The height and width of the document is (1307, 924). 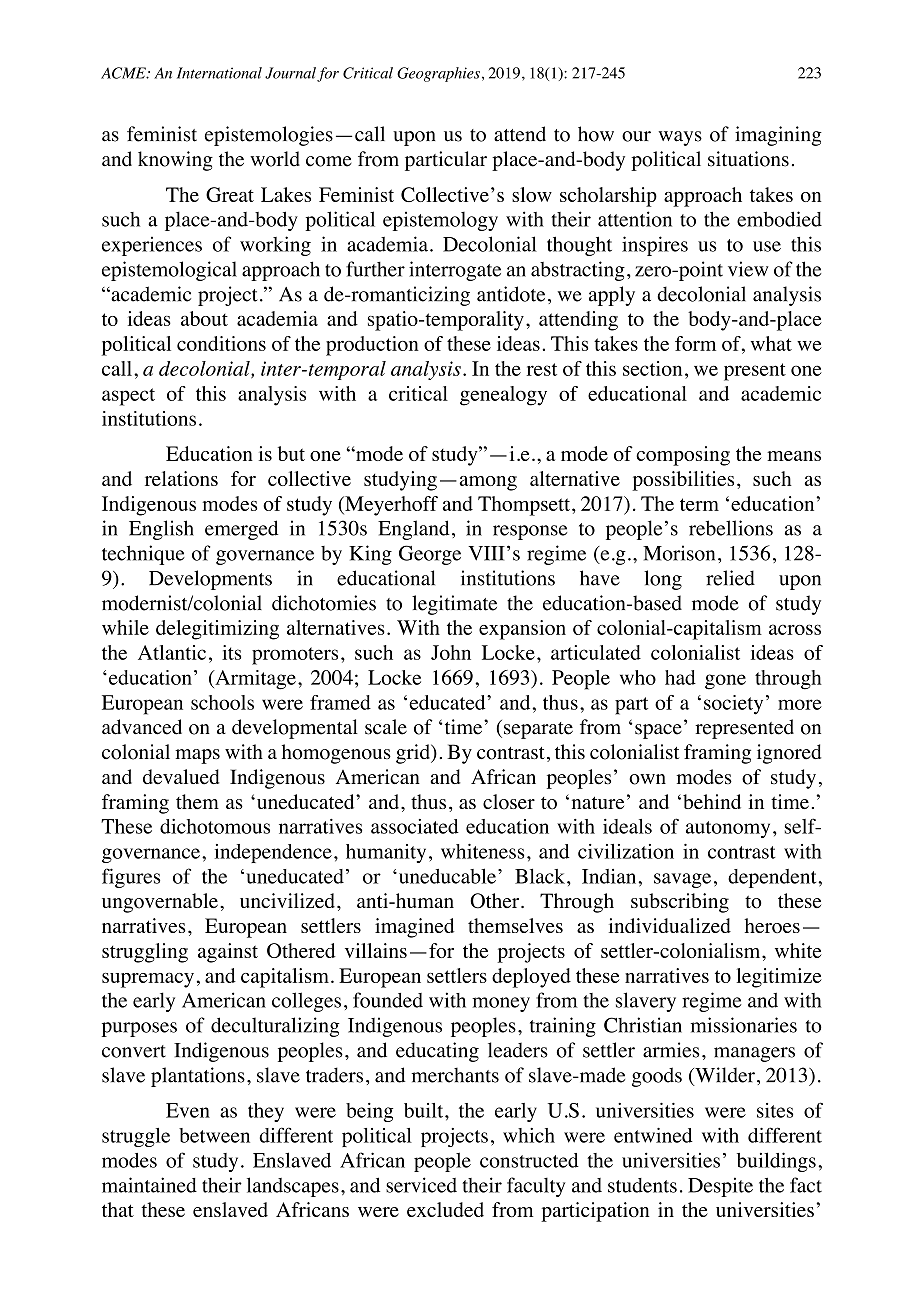 I want to click on knowing, so click(x=175, y=161).
